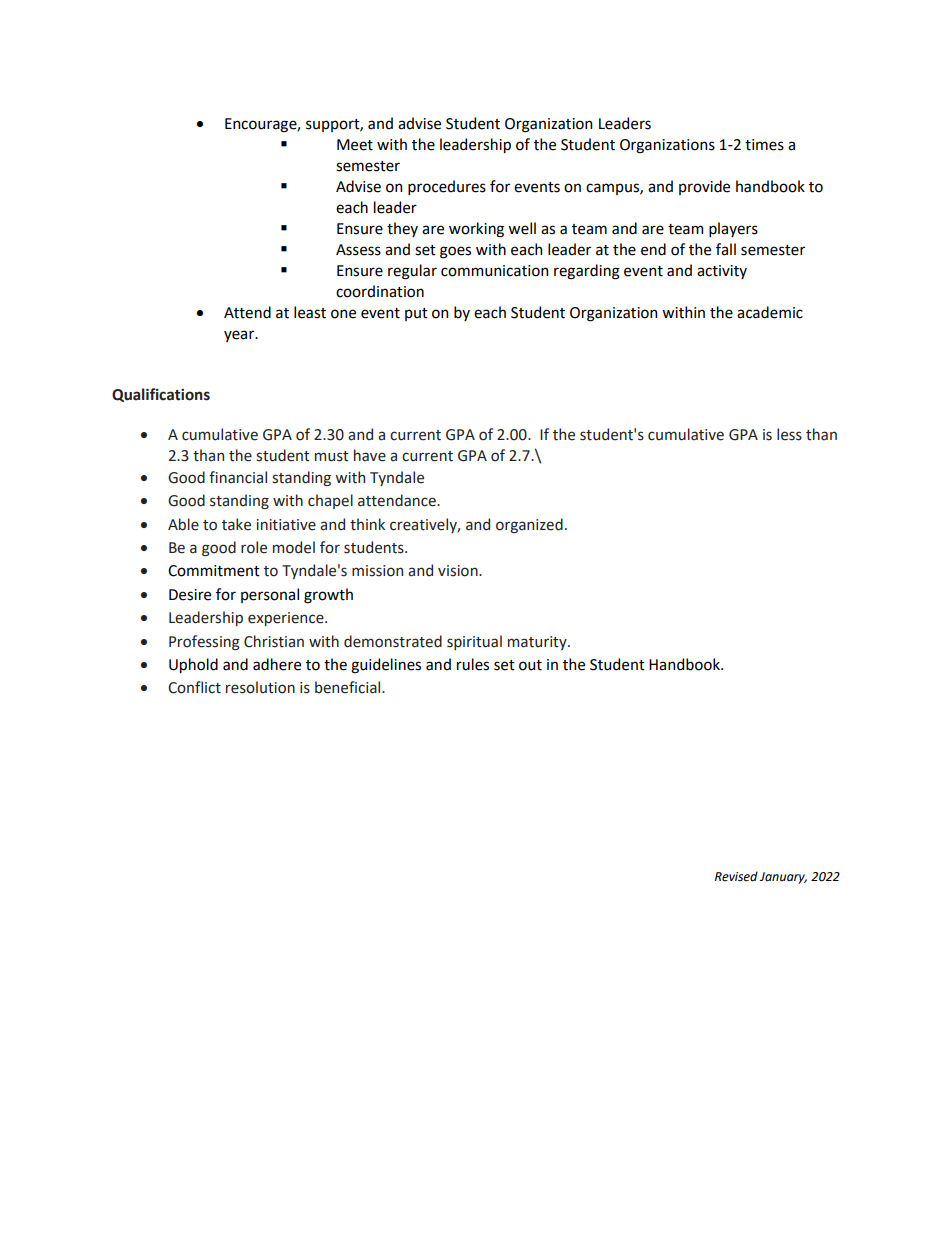  Describe the element at coordinates (161, 395) in the page. I see `Qualifications` at that location.
